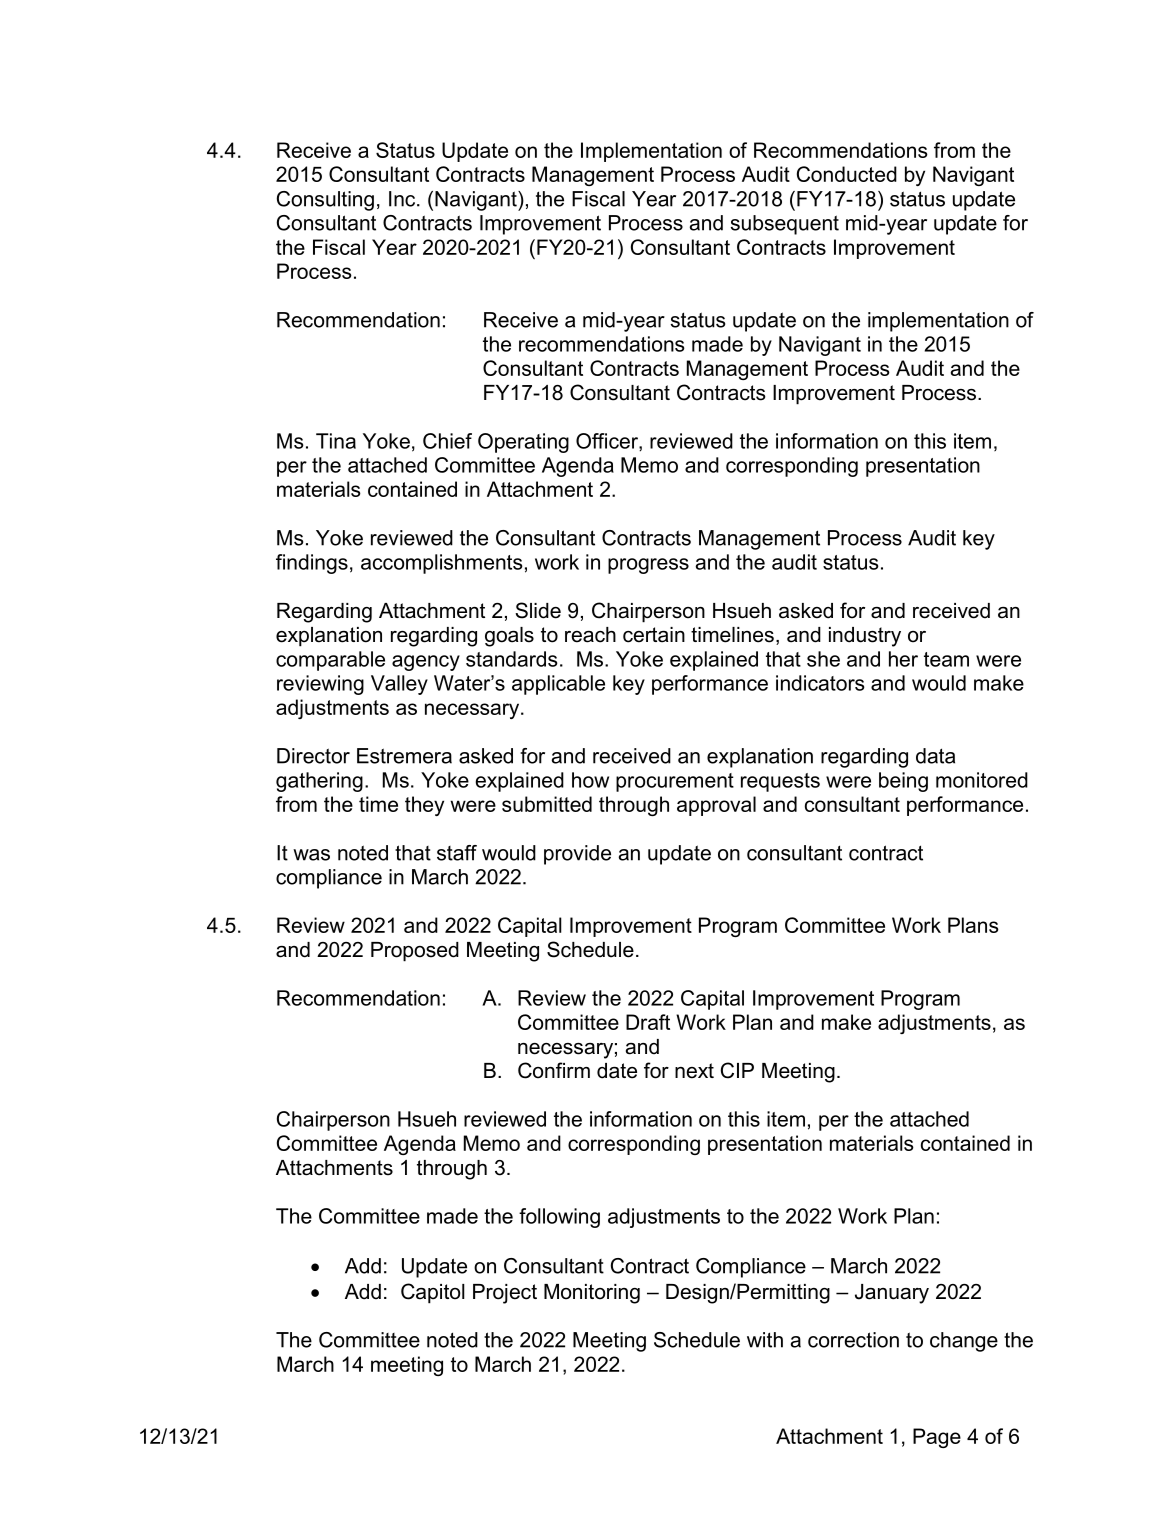 The image size is (1172, 1517). I want to click on accomplishments, so click(442, 564).
